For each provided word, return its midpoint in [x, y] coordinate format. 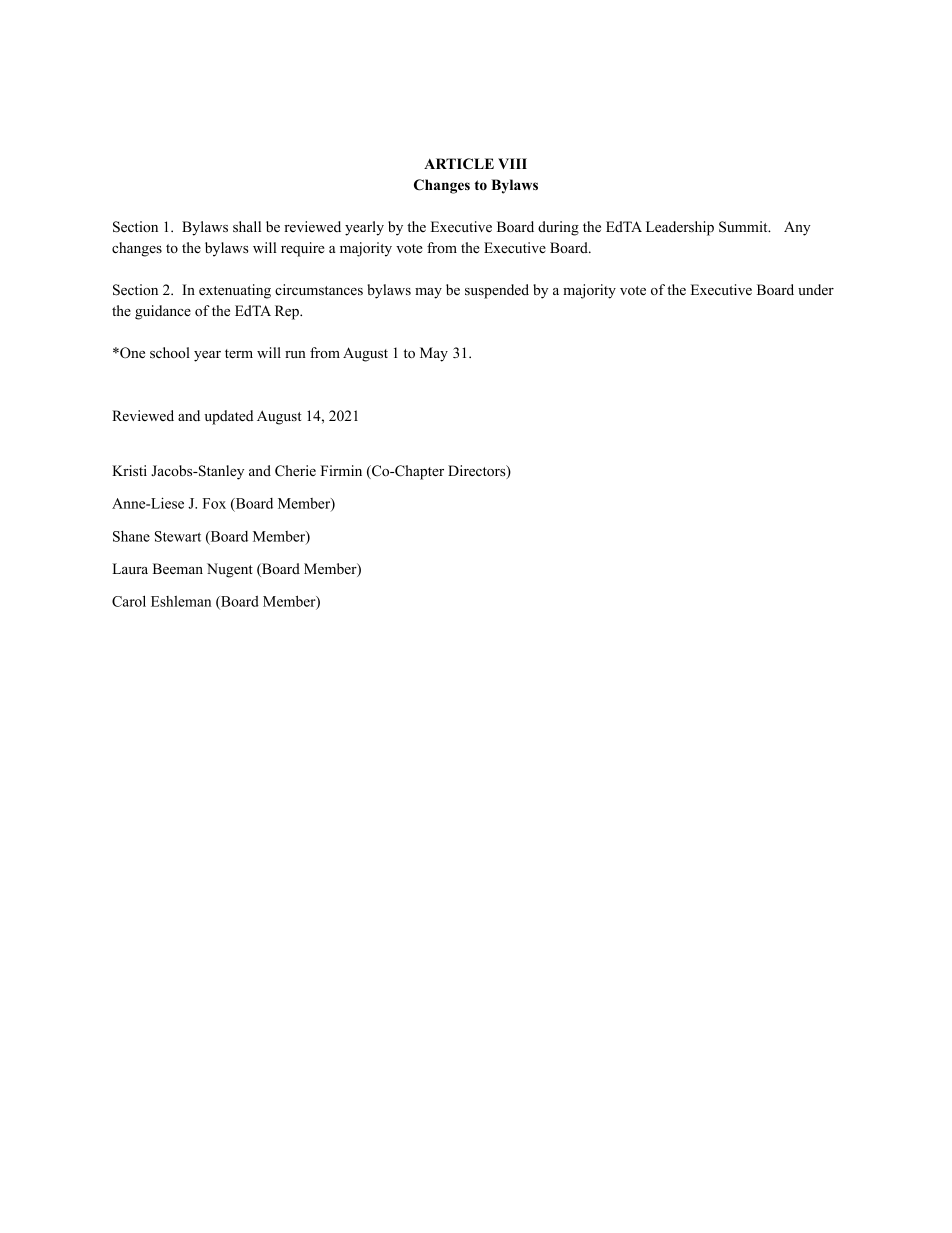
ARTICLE [459, 164]
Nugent [230, 570]
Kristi [129, 470]
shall [247, 226]
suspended [497, 291]
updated [229, 417]
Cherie [295, 471]
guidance [163, 312]
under [816, 289]
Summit [744, 227]
